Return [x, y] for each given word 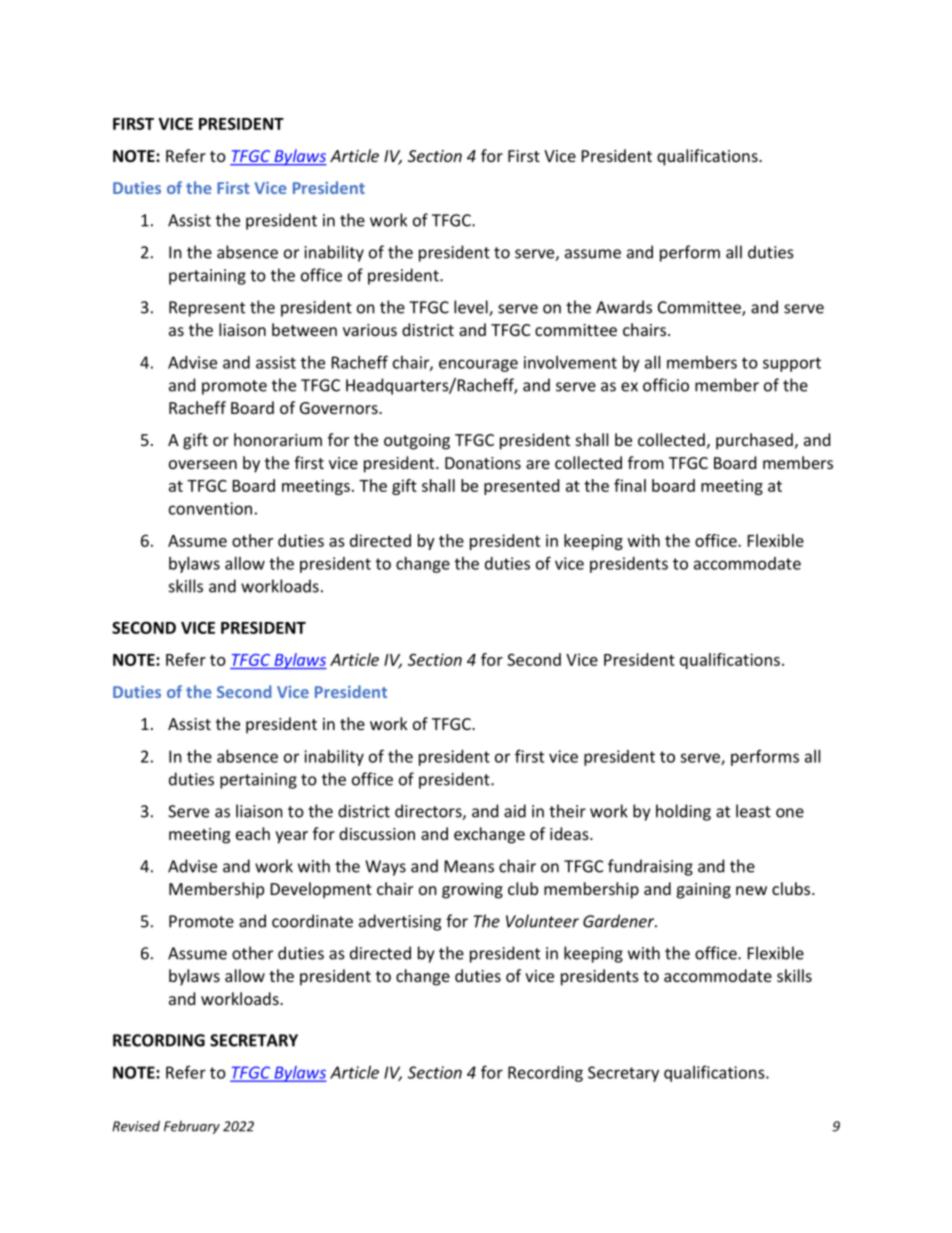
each [253, 833]
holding [683, 812]
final [630, 485]
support [792, 364]
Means [469, 866]
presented [521, 487]
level [472, 308]
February [192, 1127]
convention [210, 508]
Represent [207, 309]
